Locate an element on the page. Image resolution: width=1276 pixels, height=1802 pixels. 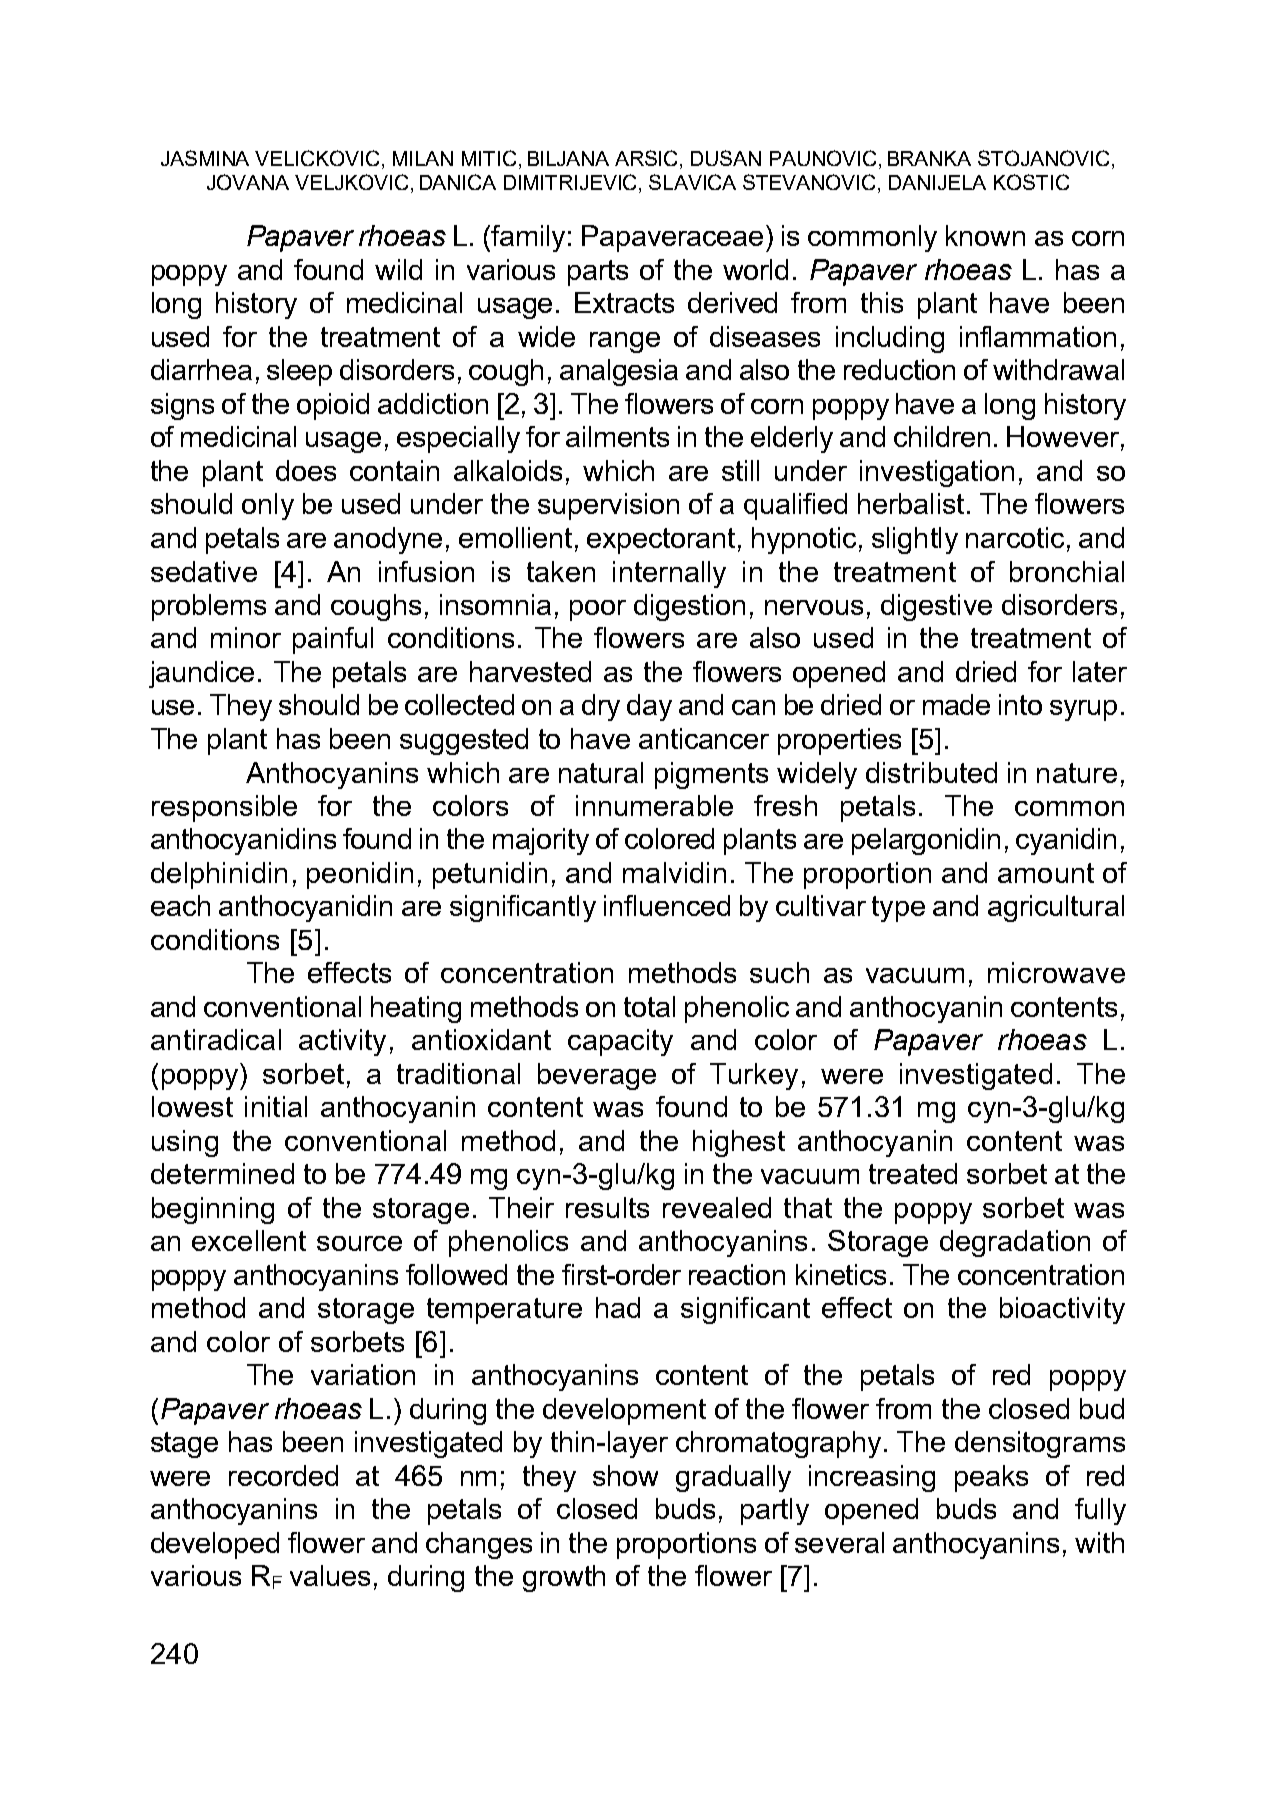
wild is located at coordinates (398, 269).
